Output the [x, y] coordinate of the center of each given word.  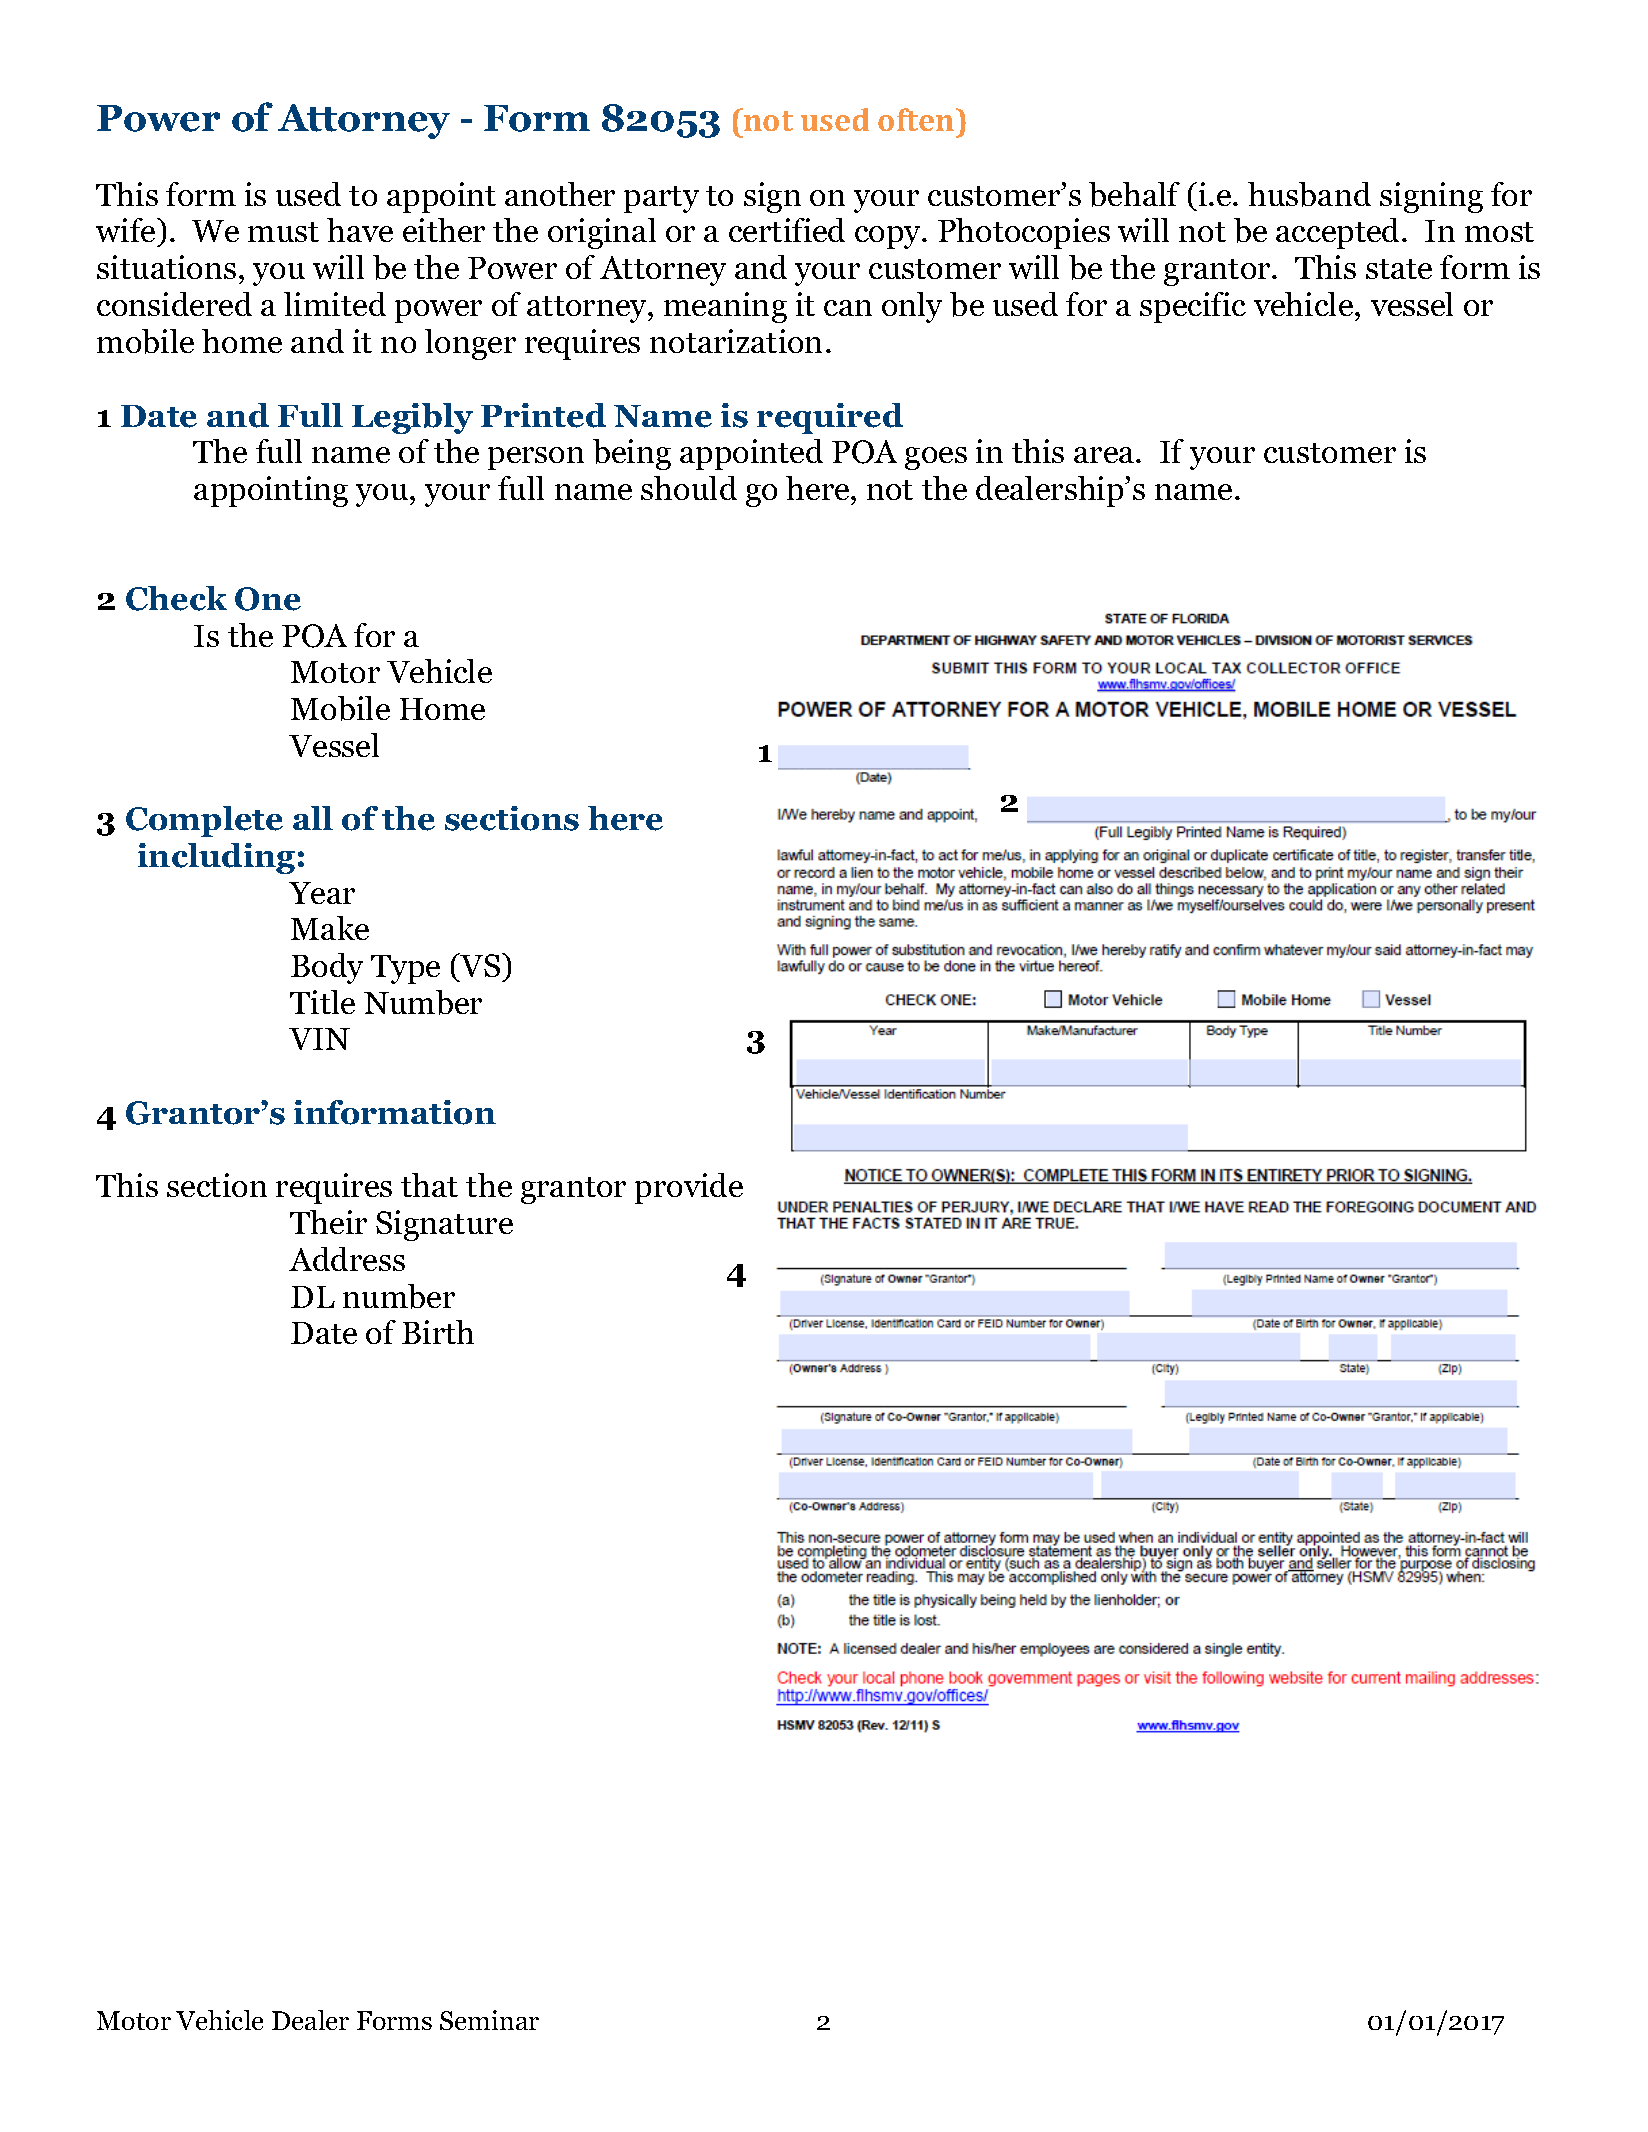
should [689, 488]
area [1105, 455]
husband [1309, 194]
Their [328, 1222]
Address [347, 1259]
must [283, 232]
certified [787, 230]
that [429, 1185]
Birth [438, 1332]
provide [689, 1188]
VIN [319, 1039]
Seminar [489, 2020]
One [268, 599]
